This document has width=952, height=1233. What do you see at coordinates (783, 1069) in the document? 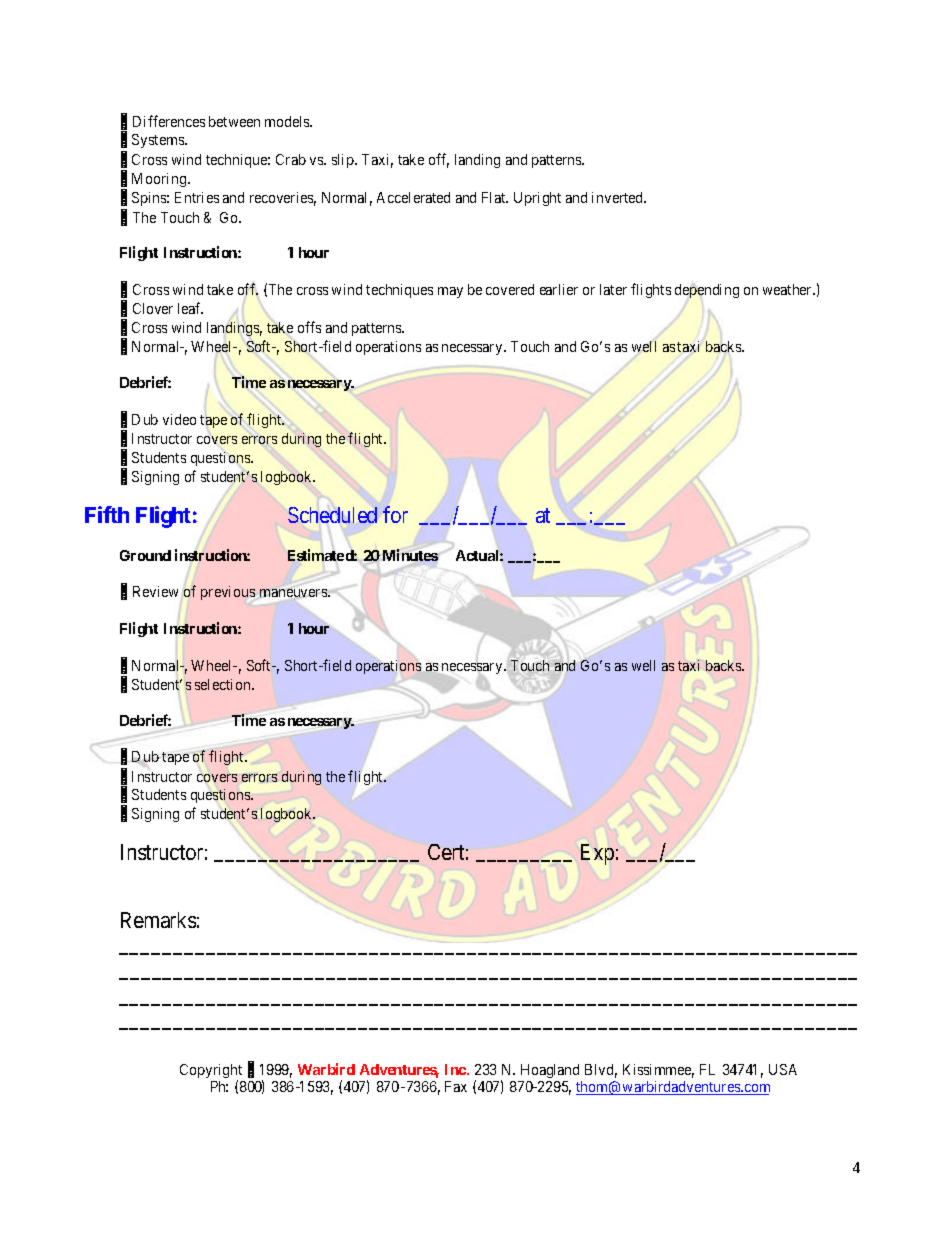
I see `USA` at bounding box center [783, 1069].
